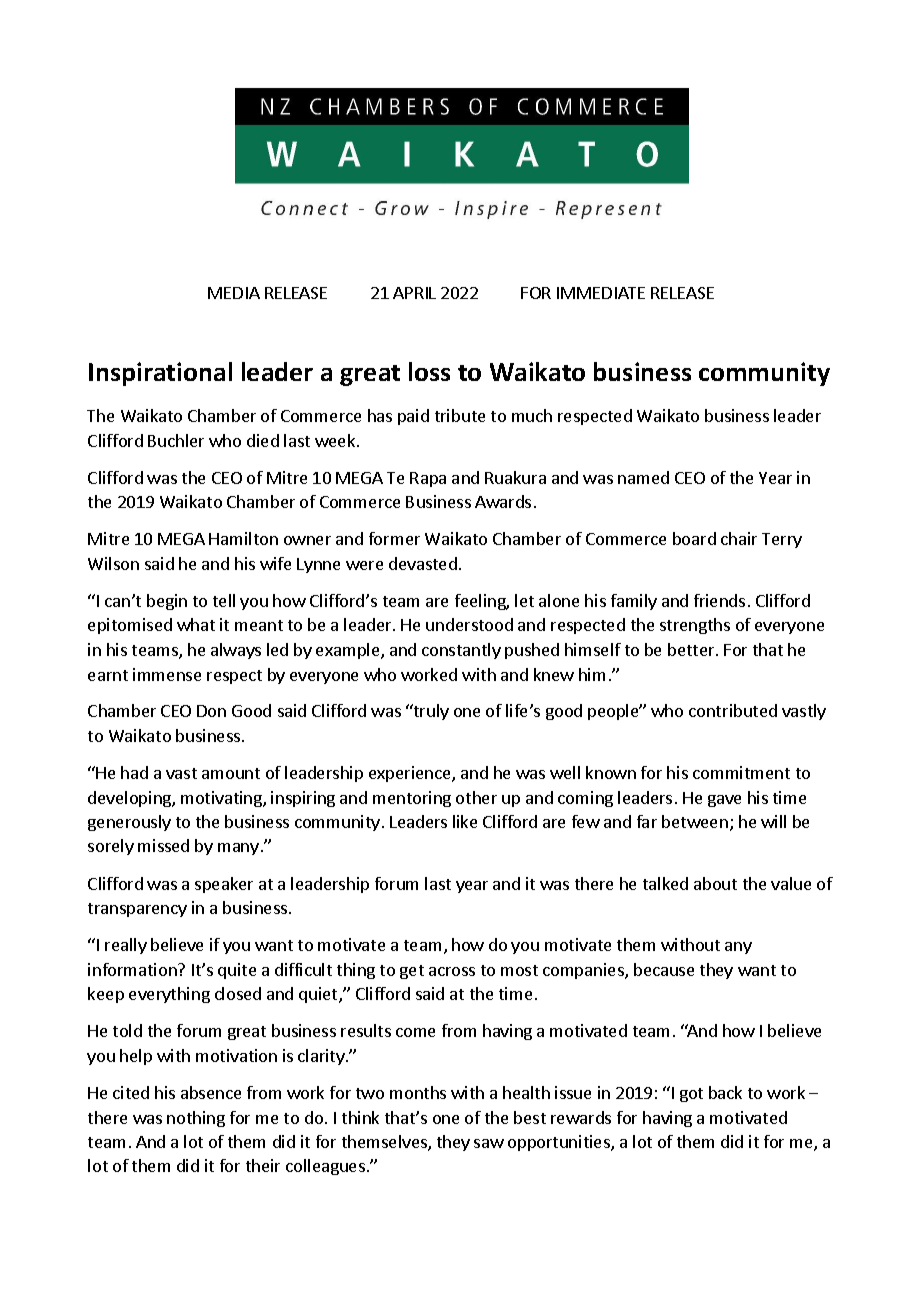  I want to click on commitment, so click(741, 772).
